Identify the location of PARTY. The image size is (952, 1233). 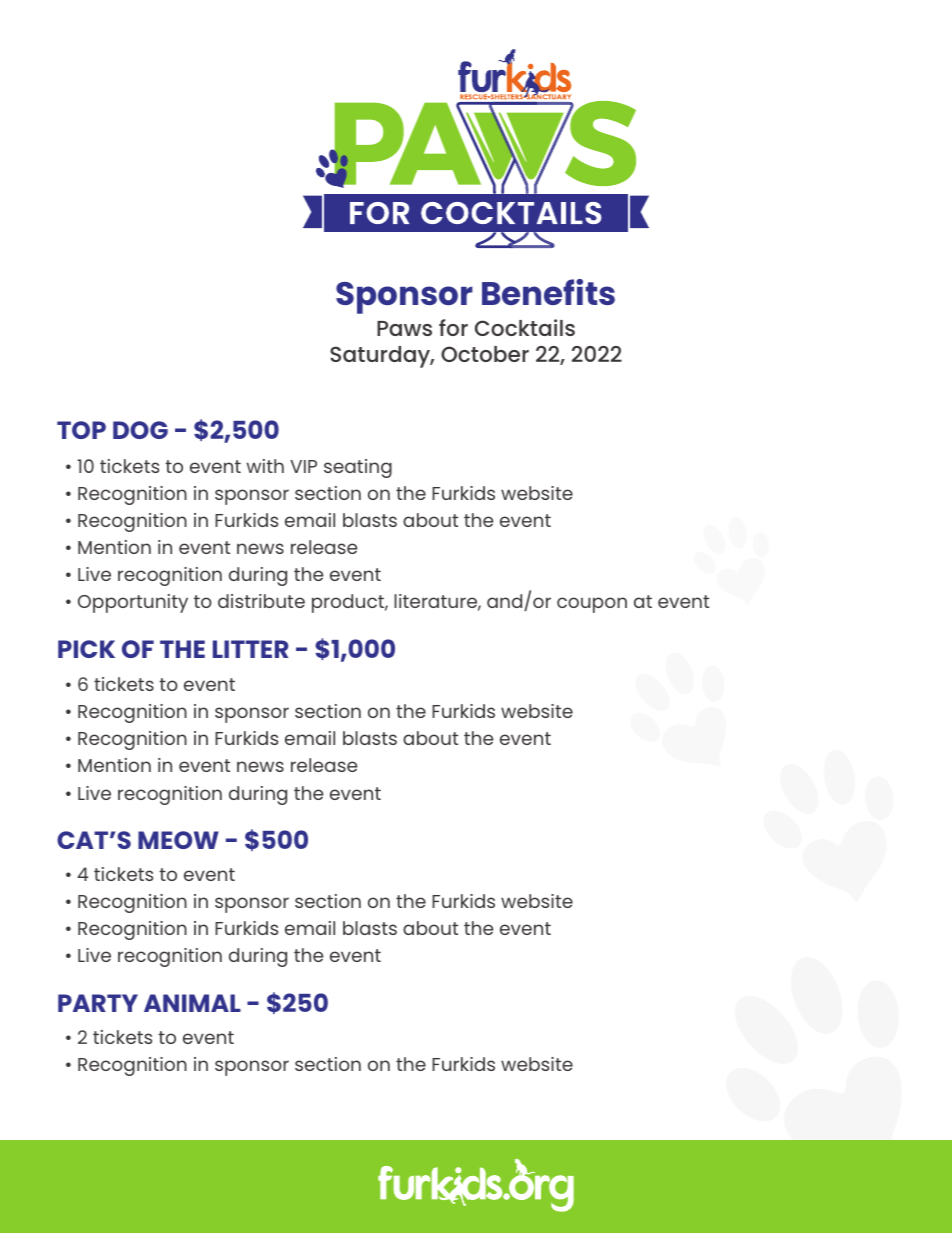
(98, 1003).
